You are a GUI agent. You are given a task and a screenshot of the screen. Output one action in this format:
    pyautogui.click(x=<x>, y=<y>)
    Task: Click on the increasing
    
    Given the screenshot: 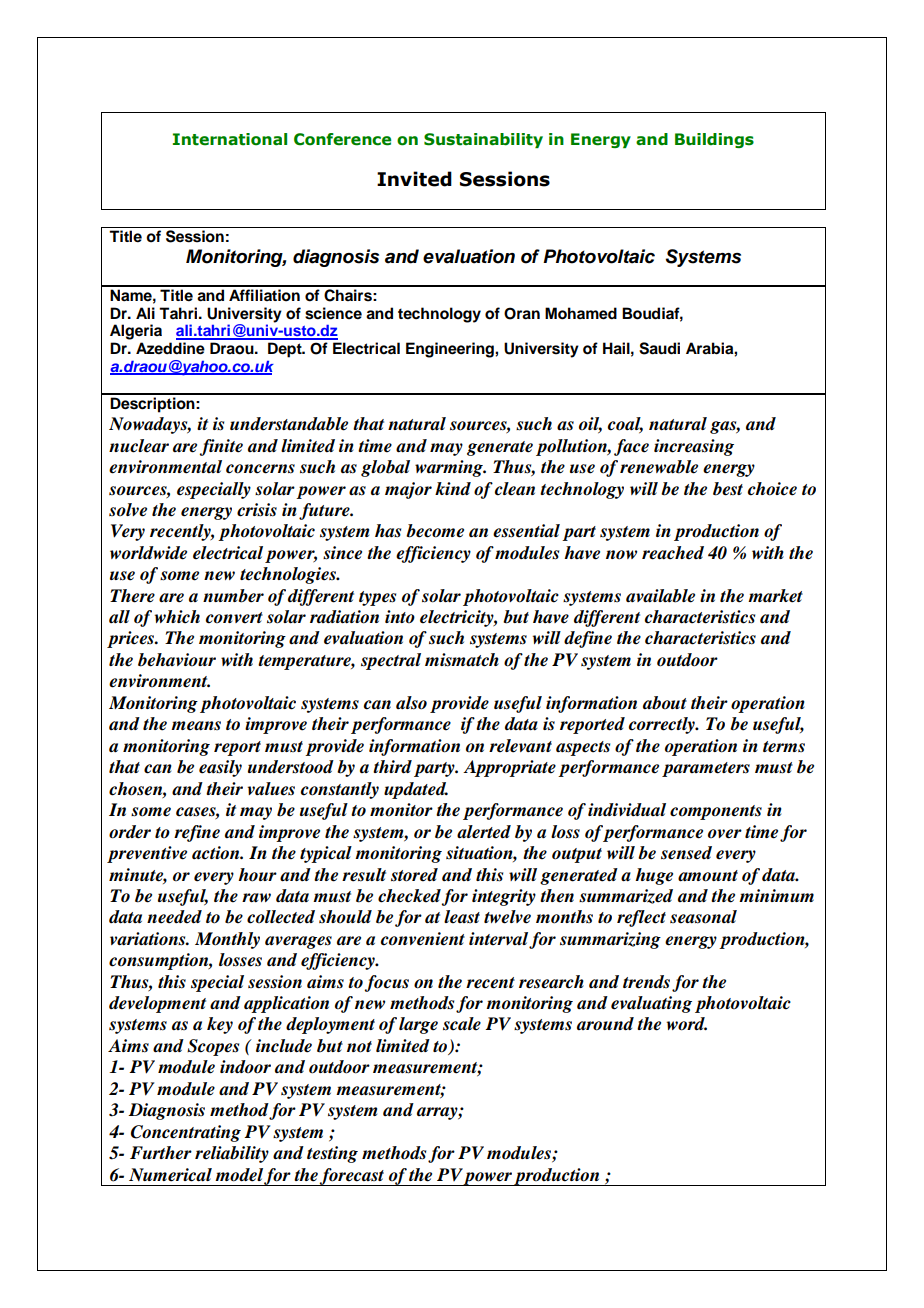 What is the action you would take?
    pyautogui.click(x=694, y=447)
